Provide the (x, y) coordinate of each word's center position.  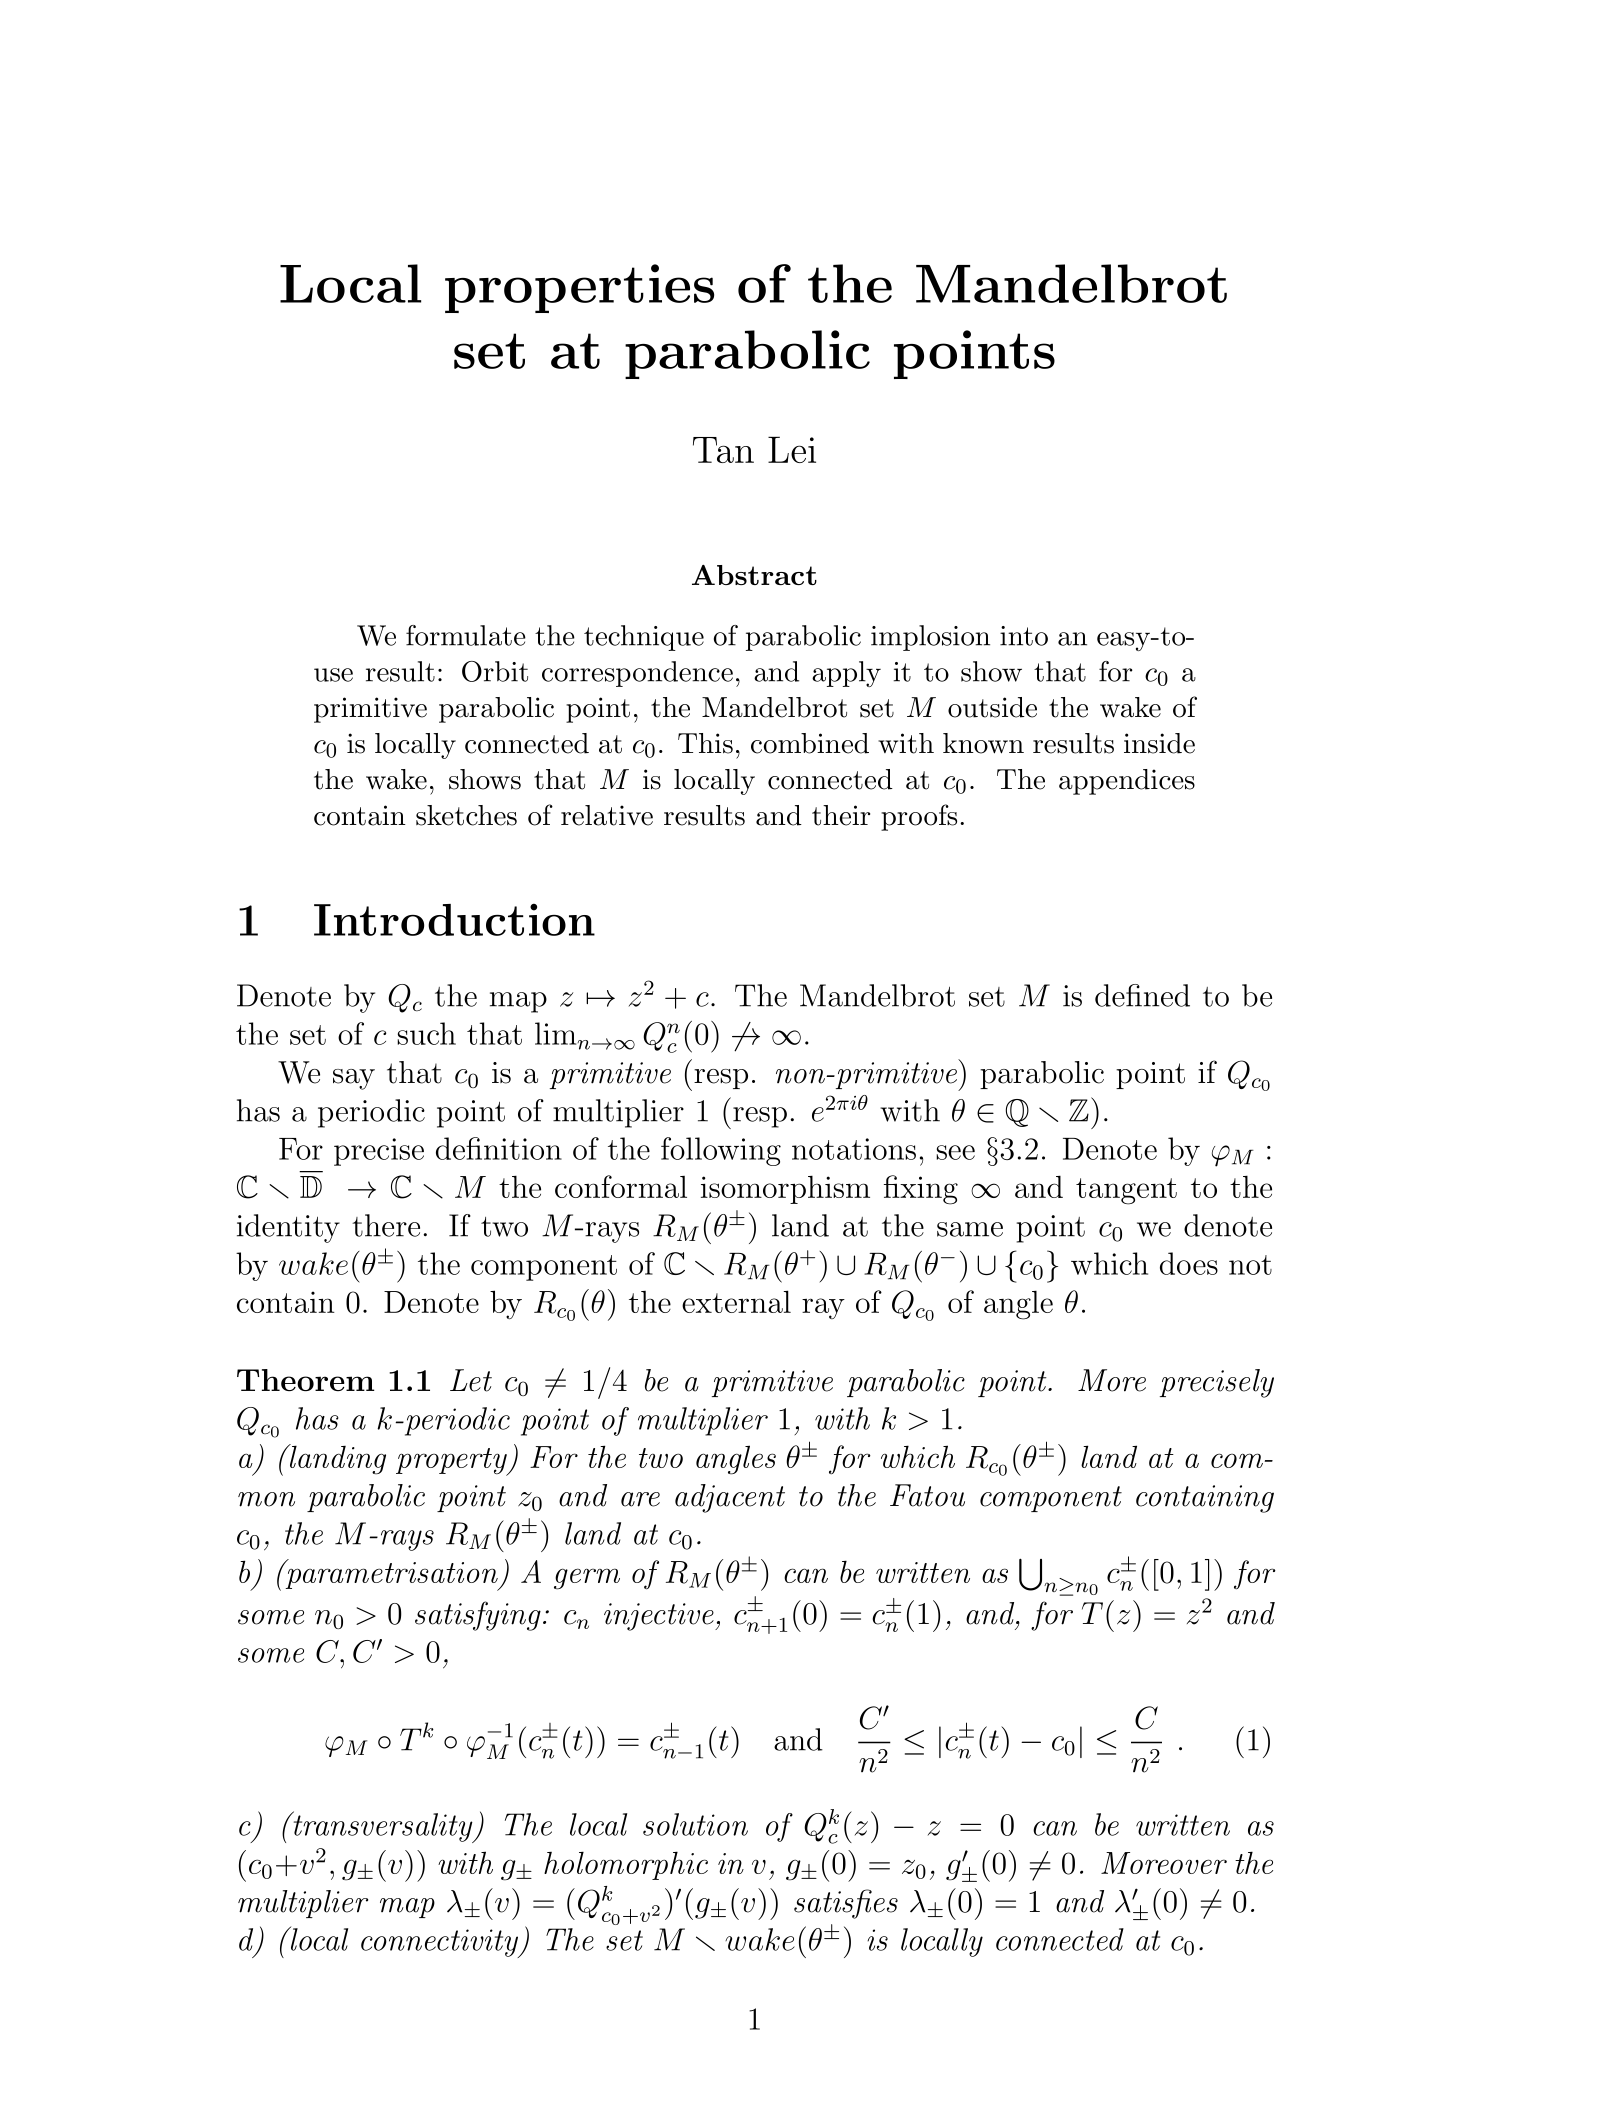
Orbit (495, 671)
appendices (1127, 782)
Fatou (927, 1495)
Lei (792, 449)
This (705, 743)
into (1024, 636)
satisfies (846, 1904)
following (721, 1151)
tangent (1126, 1191)
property (452, 1462)
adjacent (730, 1498)
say (354, 1079)
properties (579, 288)
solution (695, 1824)
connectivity (441, 1943)
